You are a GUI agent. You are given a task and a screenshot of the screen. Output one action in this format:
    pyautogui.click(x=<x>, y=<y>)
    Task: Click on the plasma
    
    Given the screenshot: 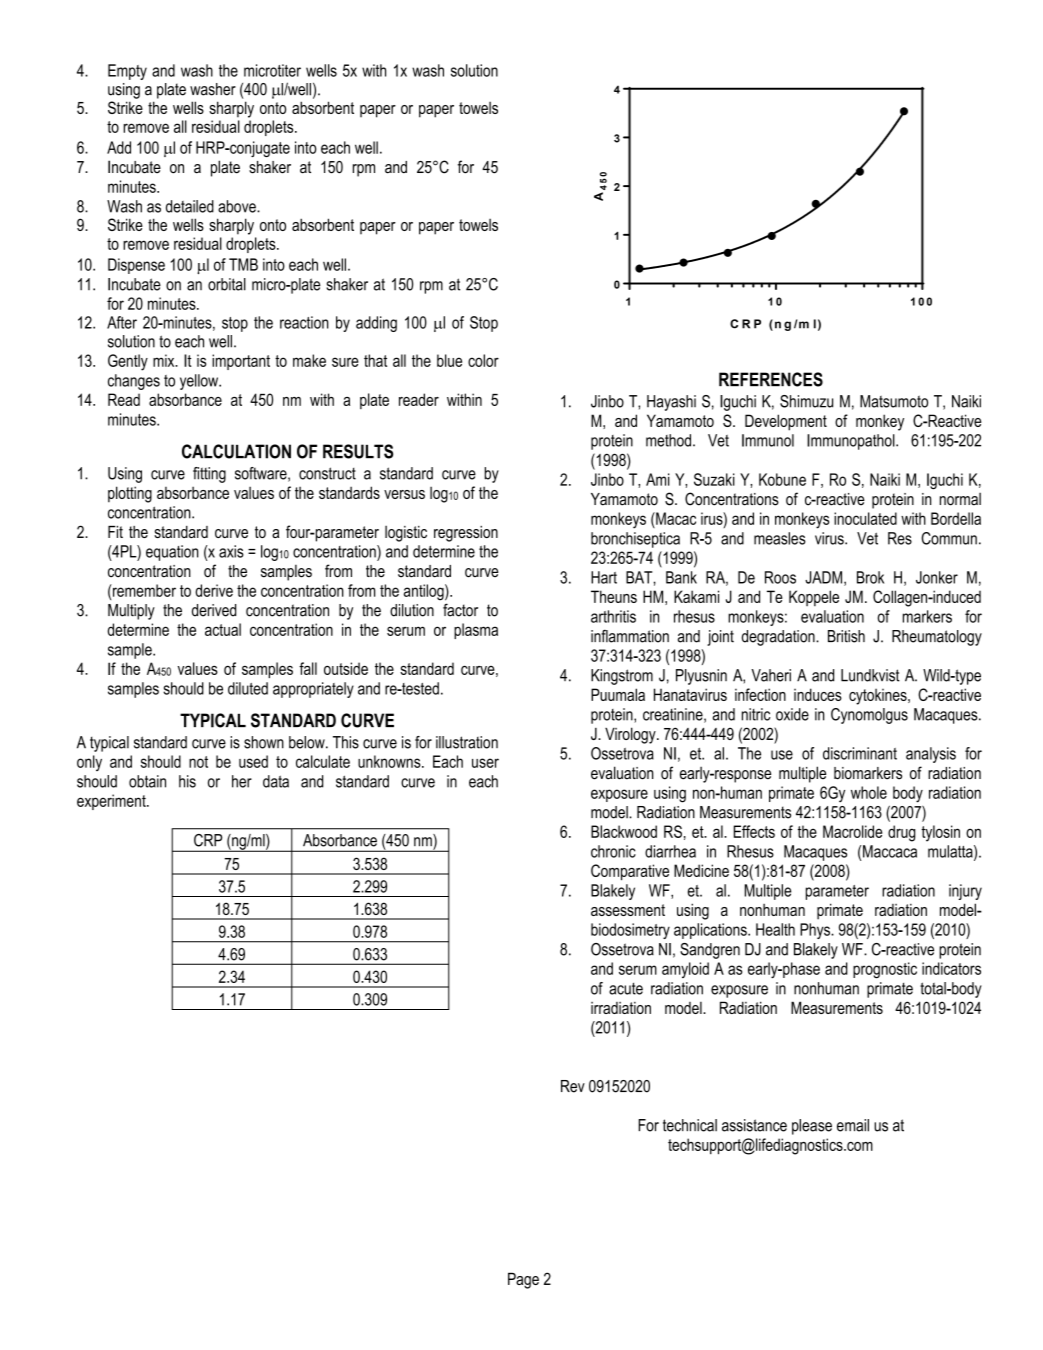 What is the action you would take?
    pyautogui.click(x=476, y=631)
